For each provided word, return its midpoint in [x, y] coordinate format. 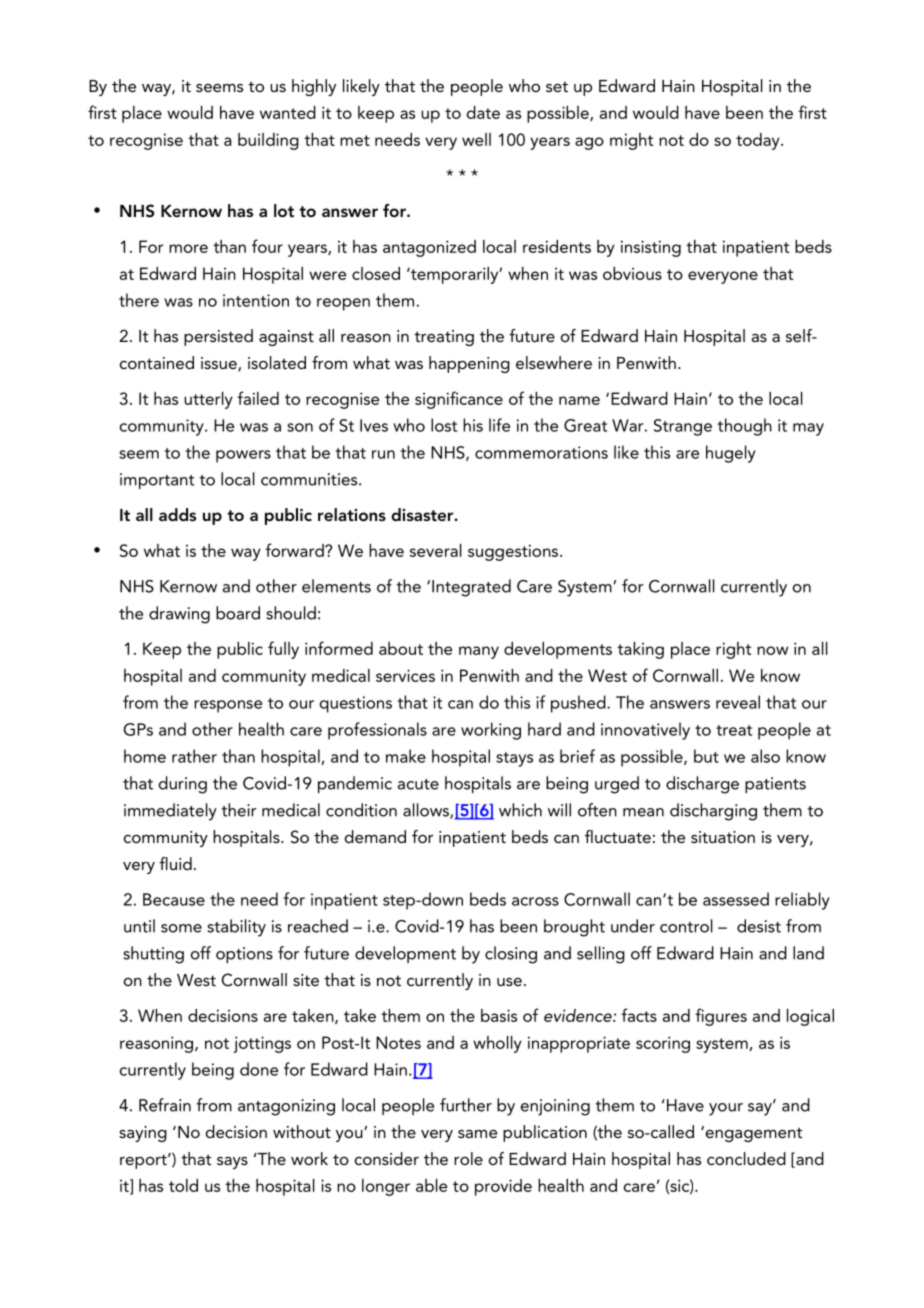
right [733, 650]
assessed [736, 899]
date [483, 112]
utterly [208, 400]
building [268, 141]
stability [236, 928]
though [745, 427]
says [232, 1163]
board [238, 613]
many [479, 652]
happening [469, 364]
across [535, 901]
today [759, 141]
